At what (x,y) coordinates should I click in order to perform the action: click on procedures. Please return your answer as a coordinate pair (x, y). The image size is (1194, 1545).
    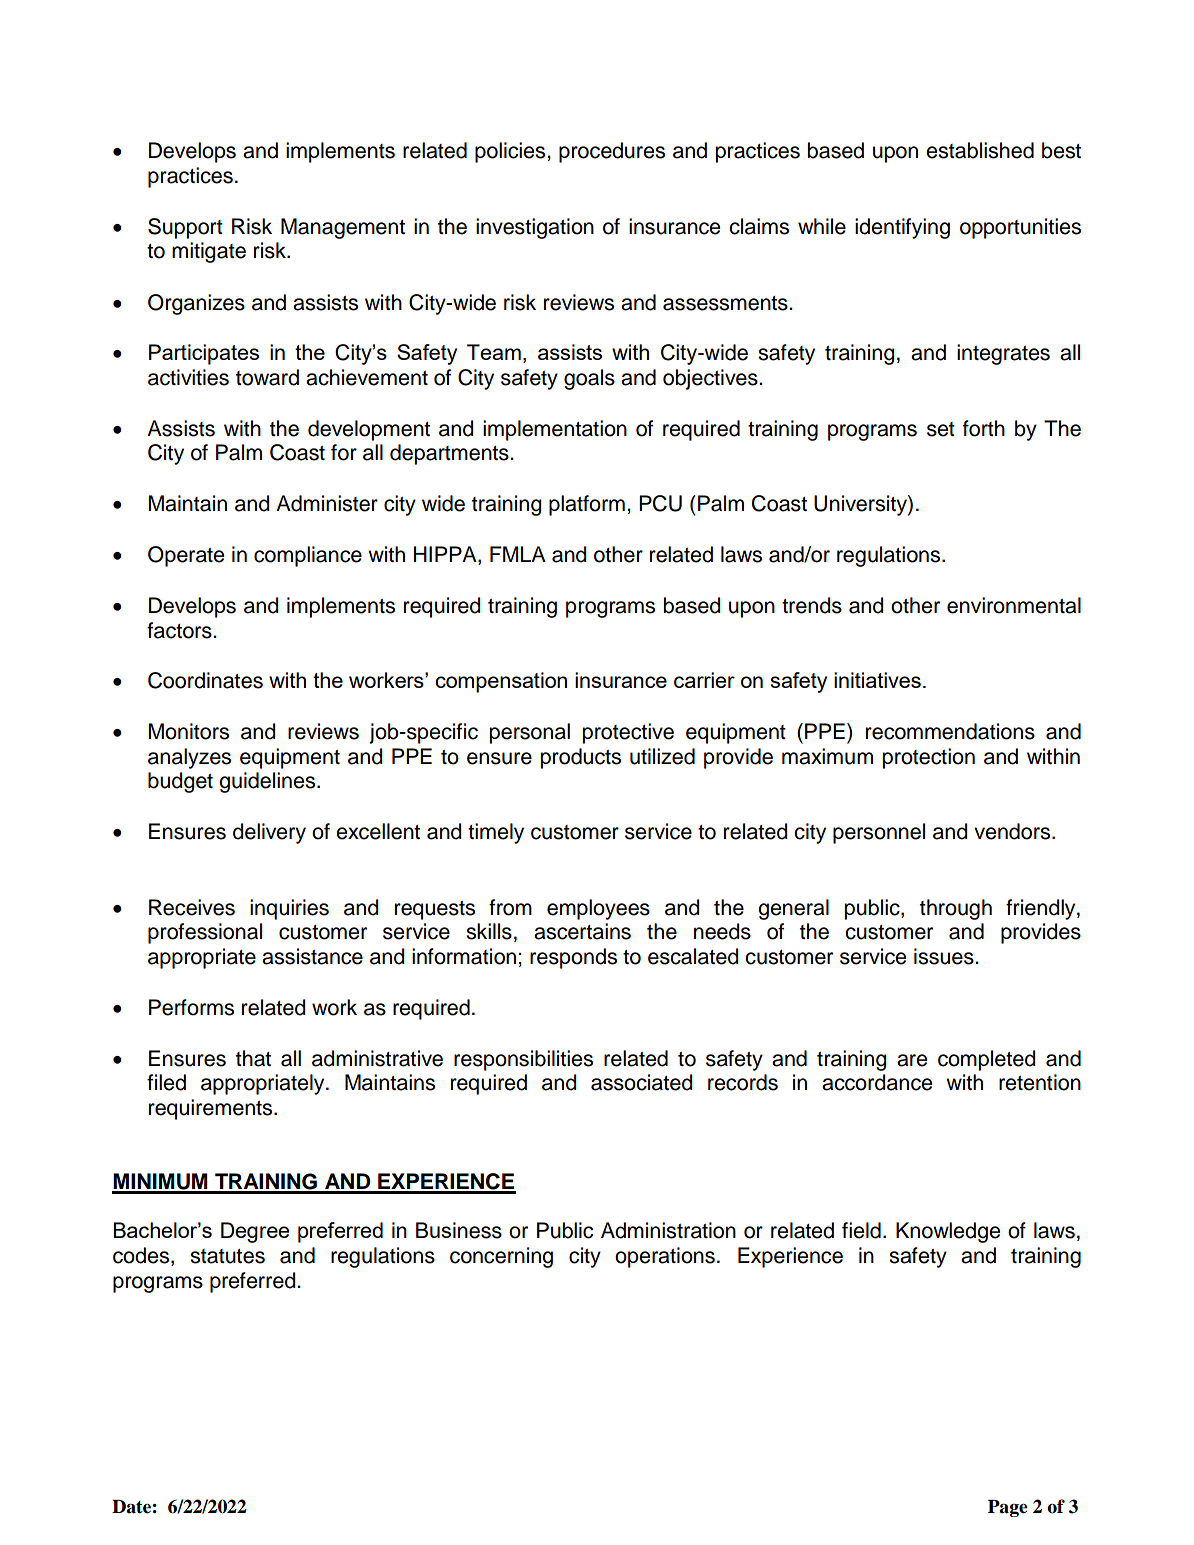
    Looking at the image, I should click on (612, 152).
